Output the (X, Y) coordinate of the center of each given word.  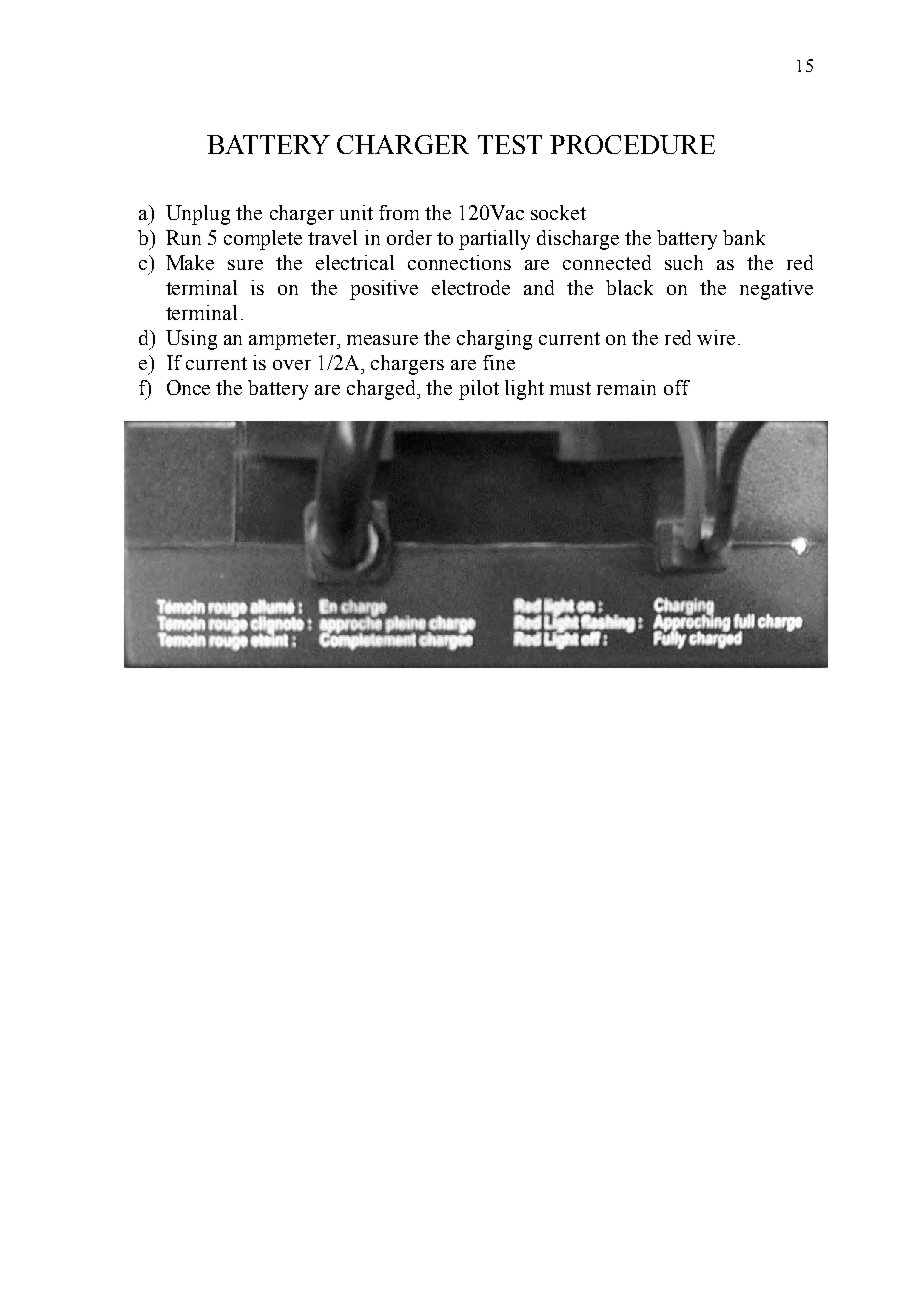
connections (459, 262)
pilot (479, 390)
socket (558, 212)
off (677, 387)
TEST (510, 144)
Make (190, 262)
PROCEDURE (632, 144)
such (684, 262)
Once (188, 387)
